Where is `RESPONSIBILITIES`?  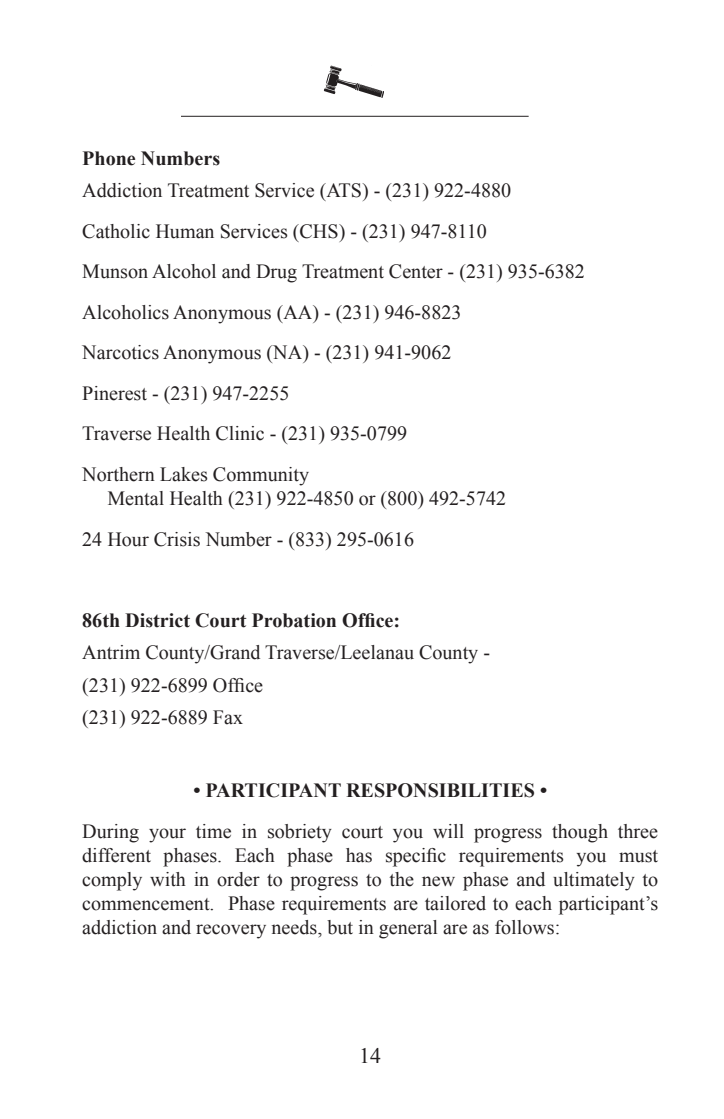
RESPONSIBILITIES is located at coordinates (440, 790).
